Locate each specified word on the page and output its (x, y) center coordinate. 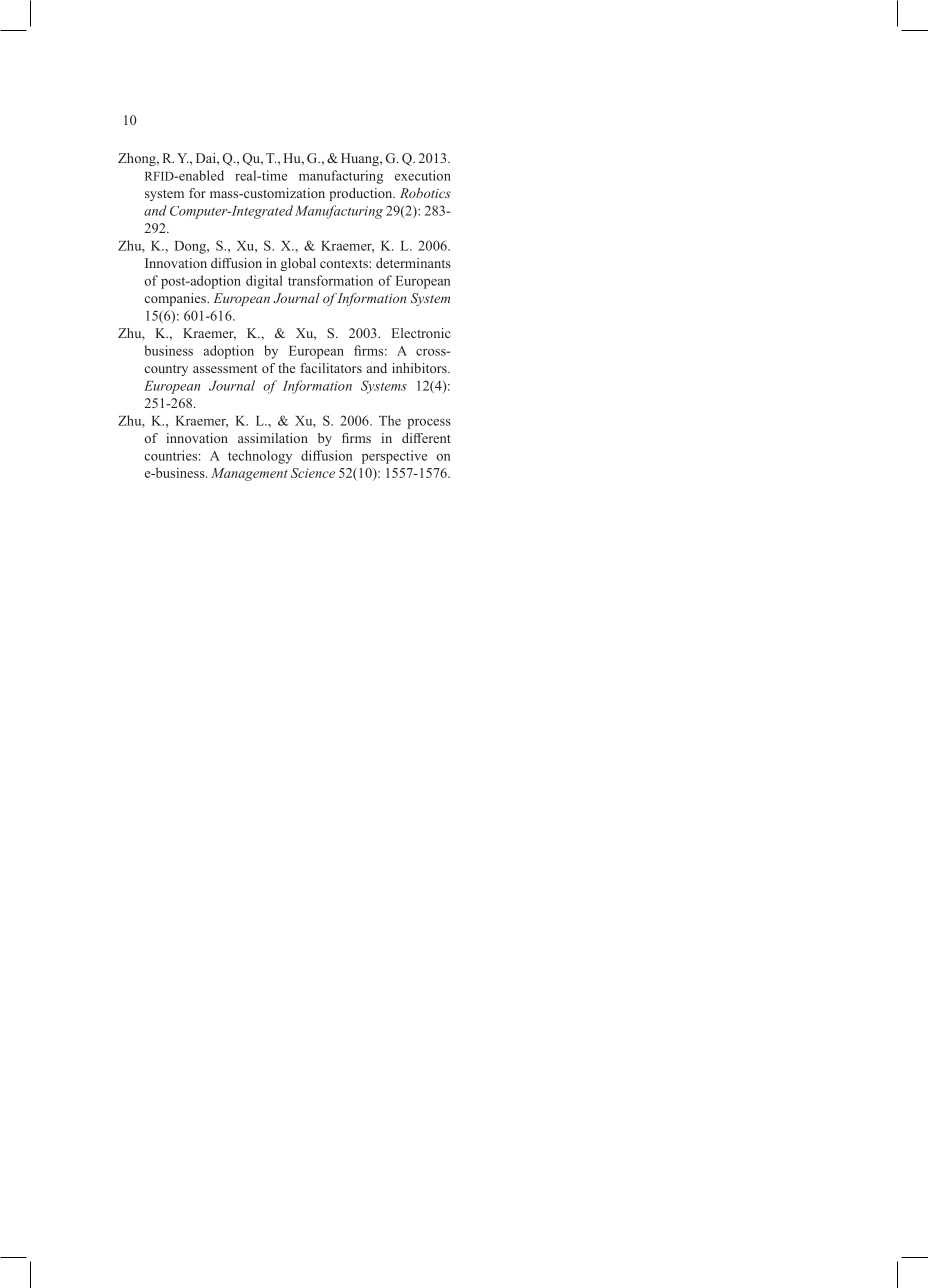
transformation (330, 280)
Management (249, 474)
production (362, 194)
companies (176, 299)
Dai (207, 158)
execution (423, 175)
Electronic (421, 333)
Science (313, 473)
